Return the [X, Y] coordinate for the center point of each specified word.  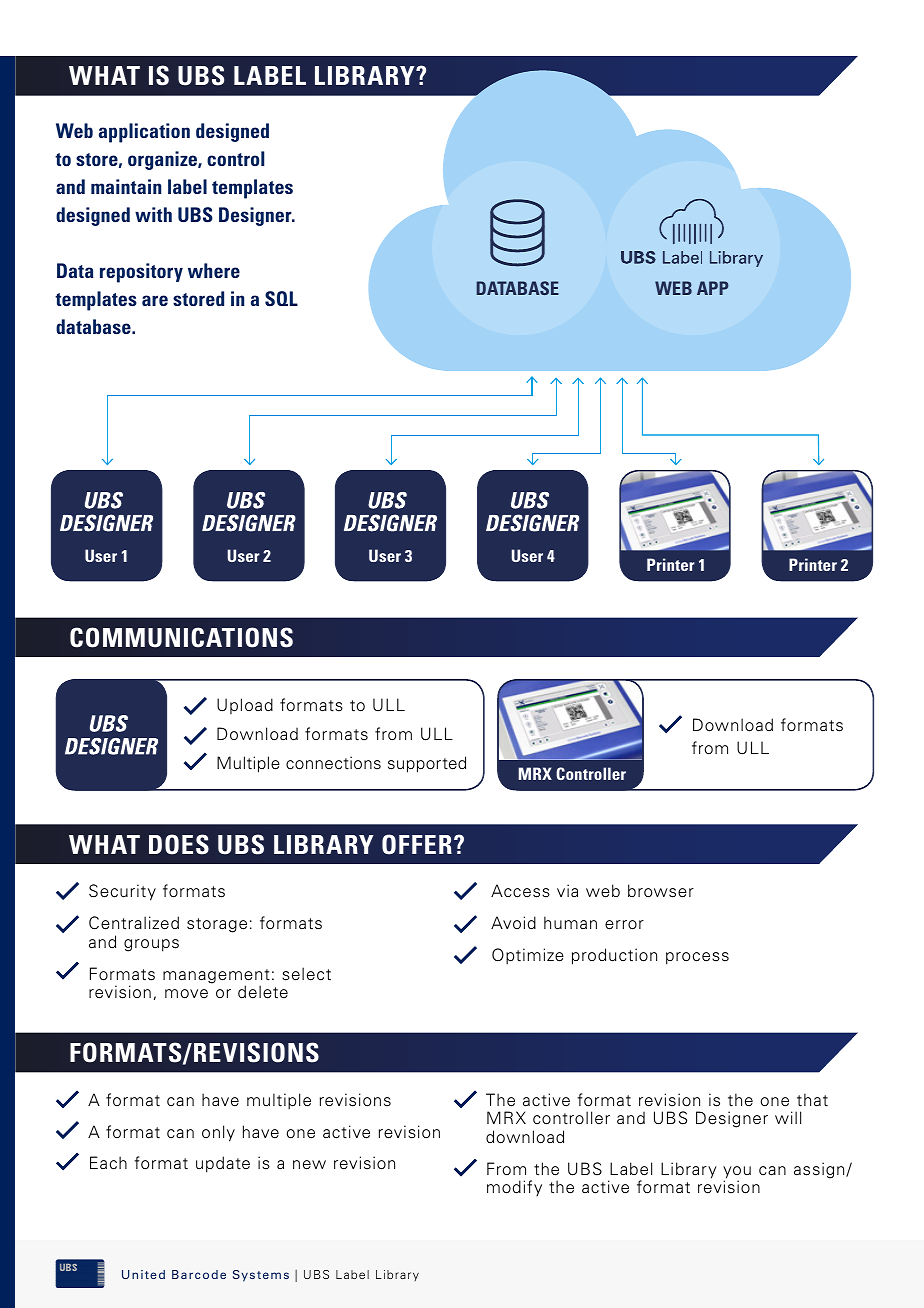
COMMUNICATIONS [181, 637]
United [143, 1274]
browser [661, 891]
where [214, 270]
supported [427, 764]
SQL [281, 298]
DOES [179, 844]
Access [520, 891]
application [144, 133]
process [697, 958]
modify [514, 1188]
